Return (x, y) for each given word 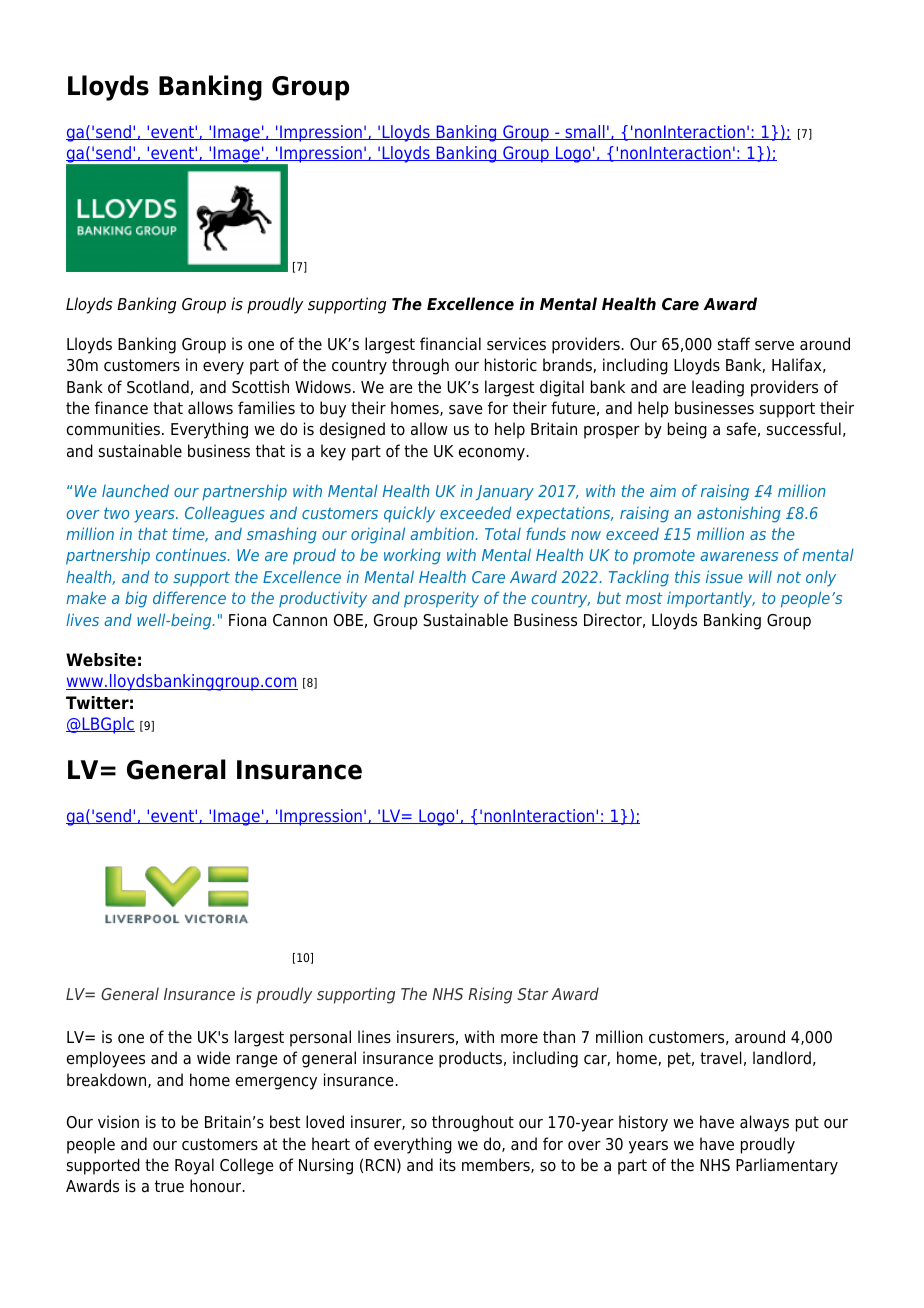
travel (721, 1058)
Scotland (158, 387)
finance (121, 408)
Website (101, 660)
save (466, 410)
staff (734, 344)
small (585, 132)
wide (213, 1058)
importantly (711, 599)
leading (718, 388)
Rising (490, 995)
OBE (348, 620)
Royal (194, 1166)
